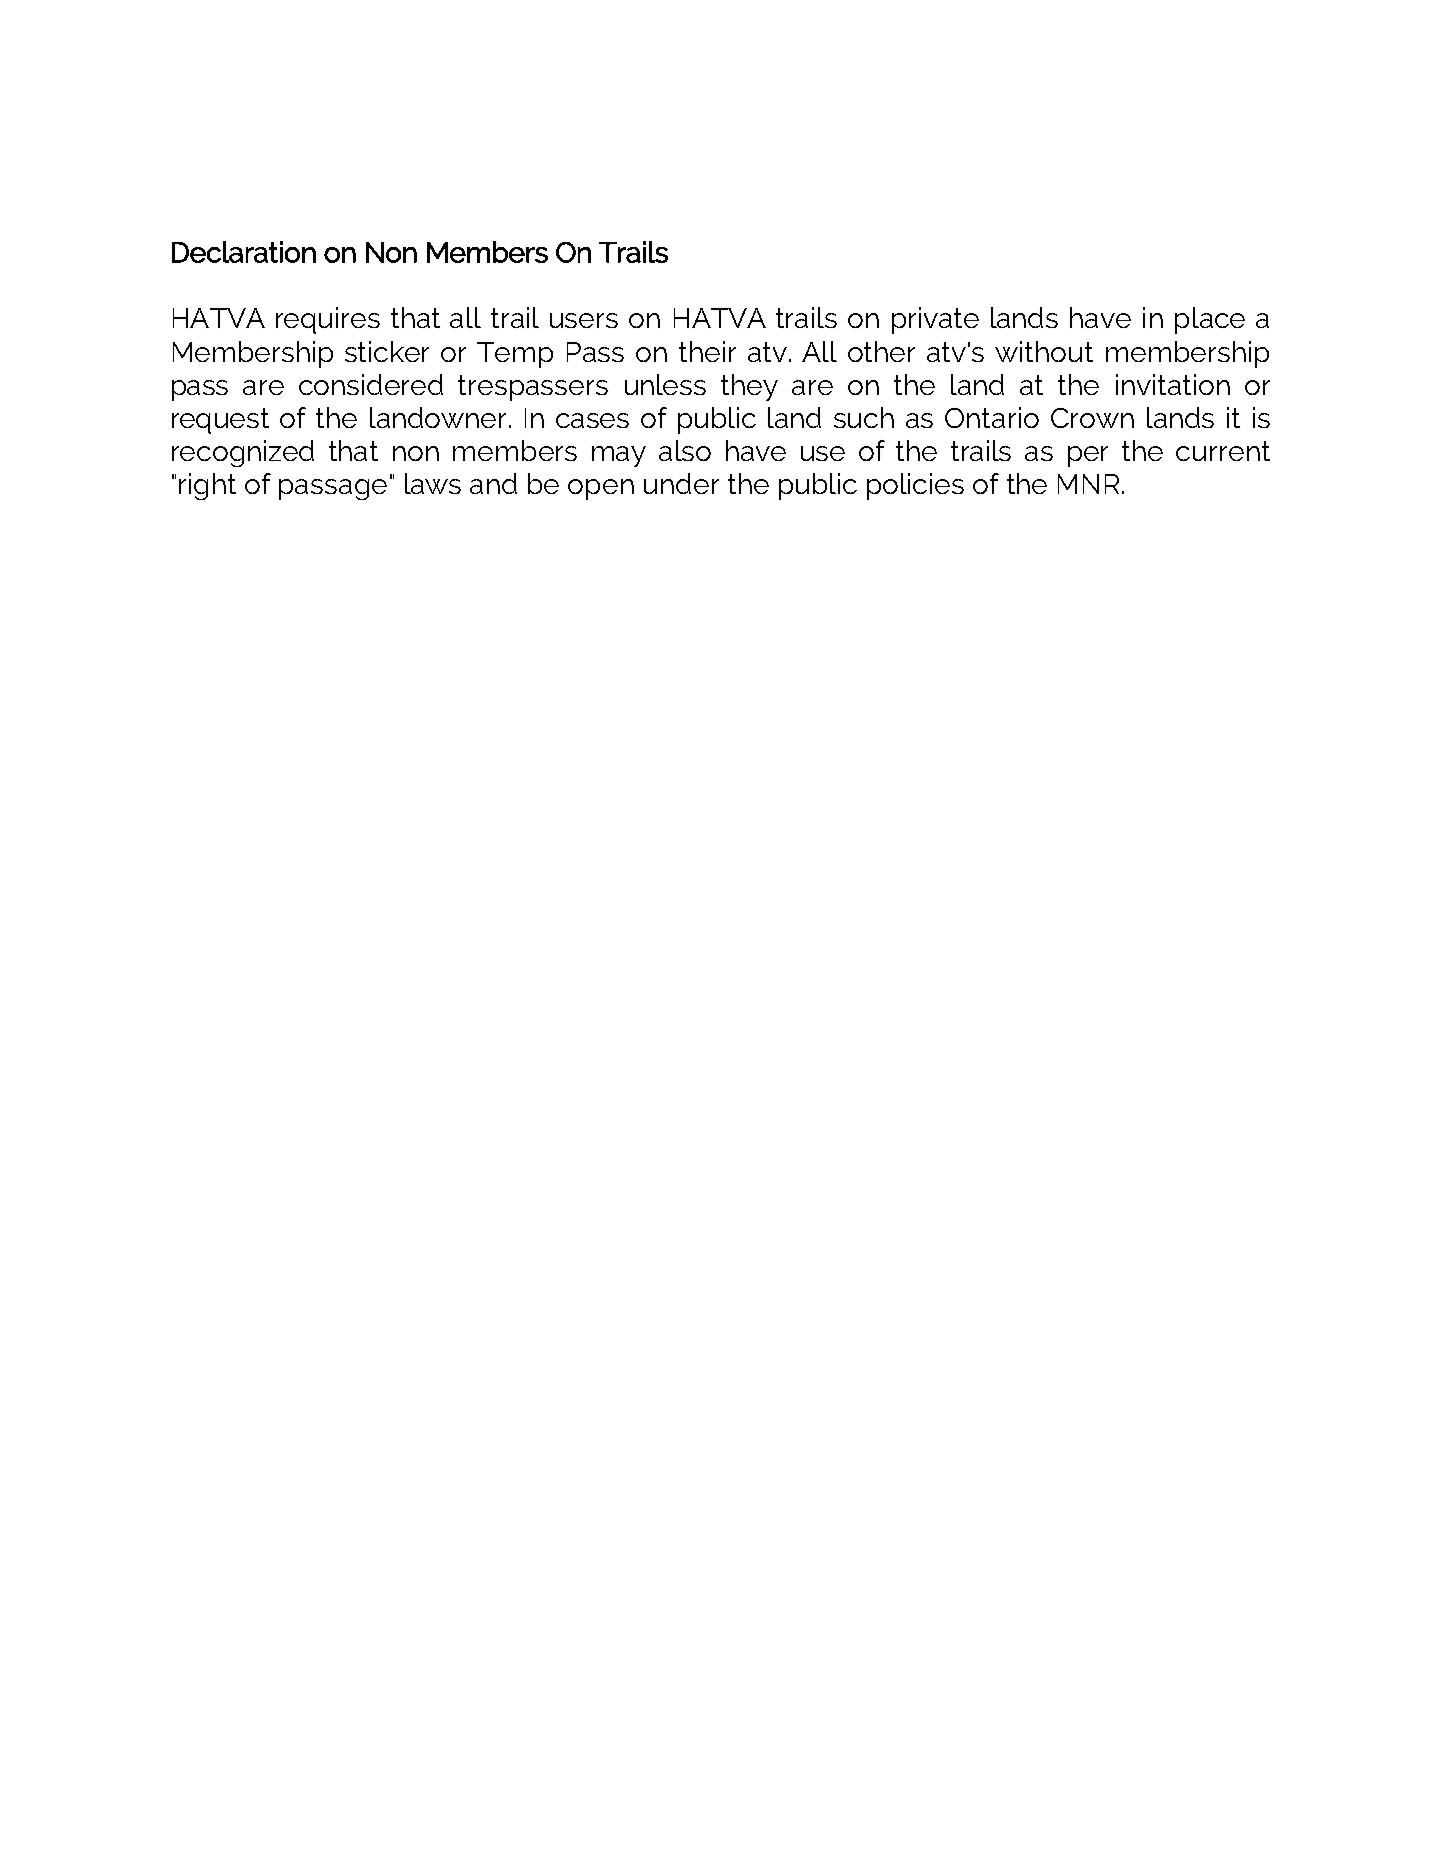 Image resolution: width=1441 pixels, height=1865 pixels. I want to click on under, so click(681, 483).
